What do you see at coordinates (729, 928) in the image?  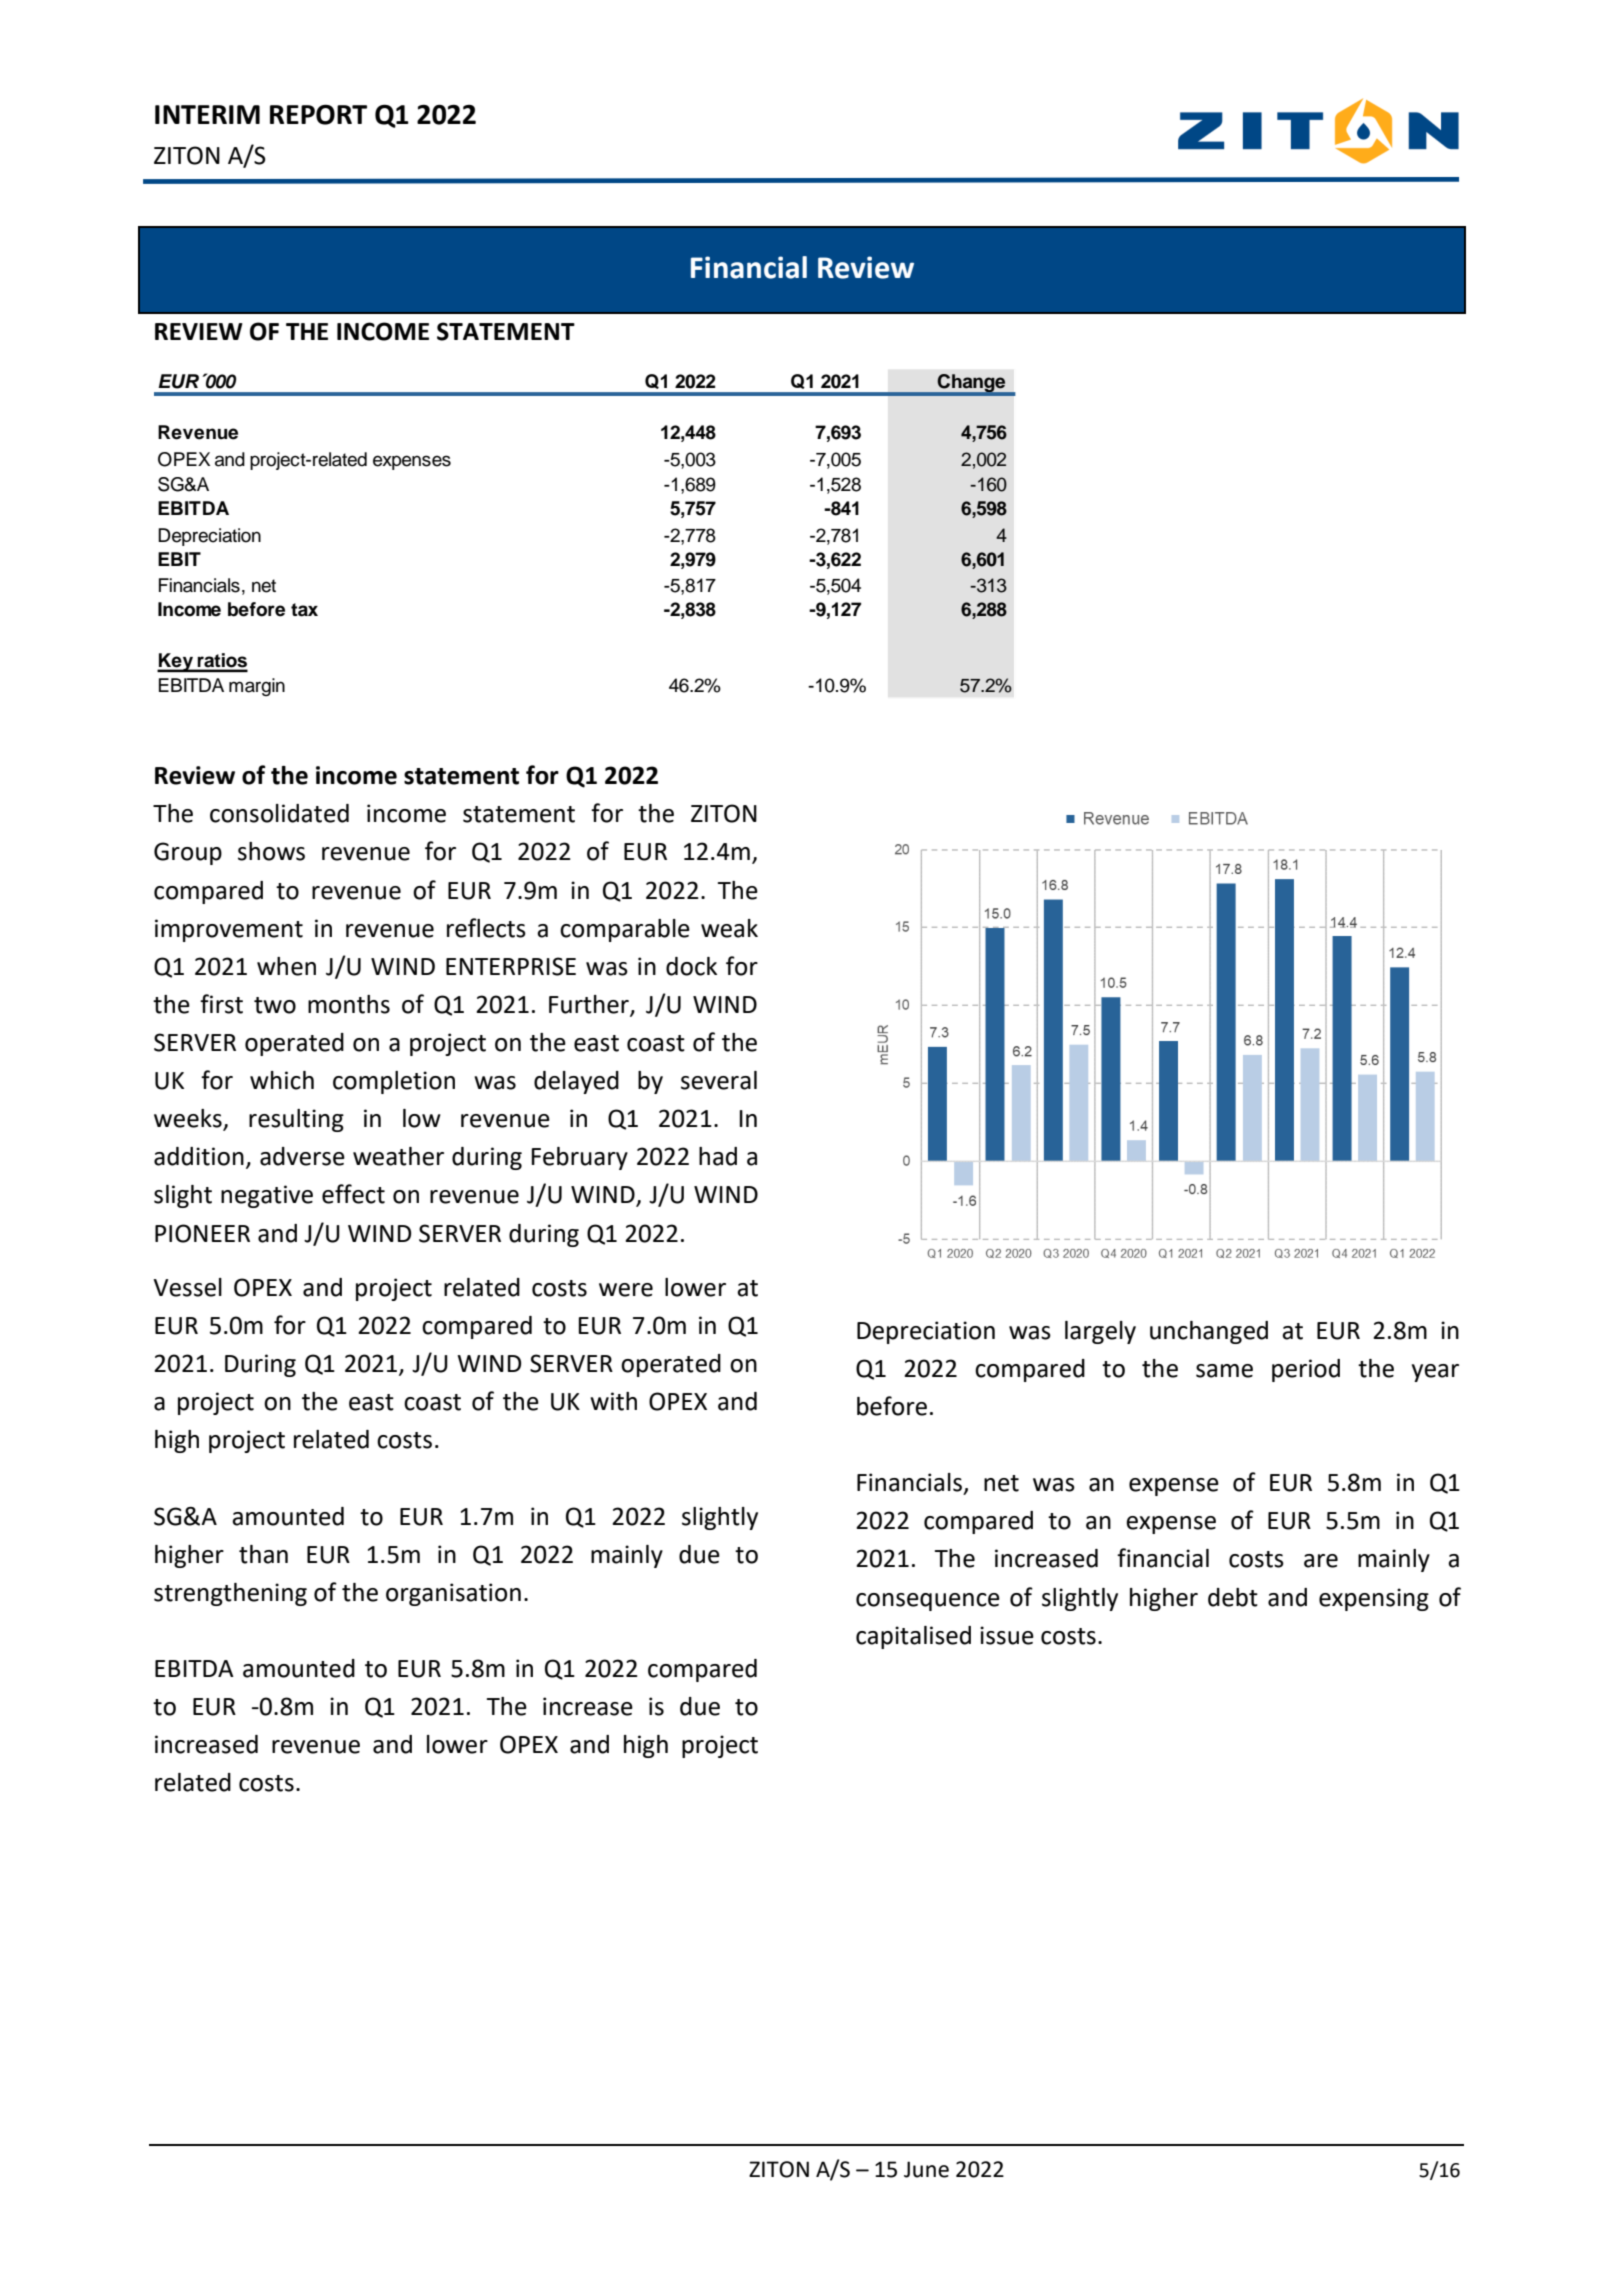 I see `weak` at bounding box center [729, 928].
